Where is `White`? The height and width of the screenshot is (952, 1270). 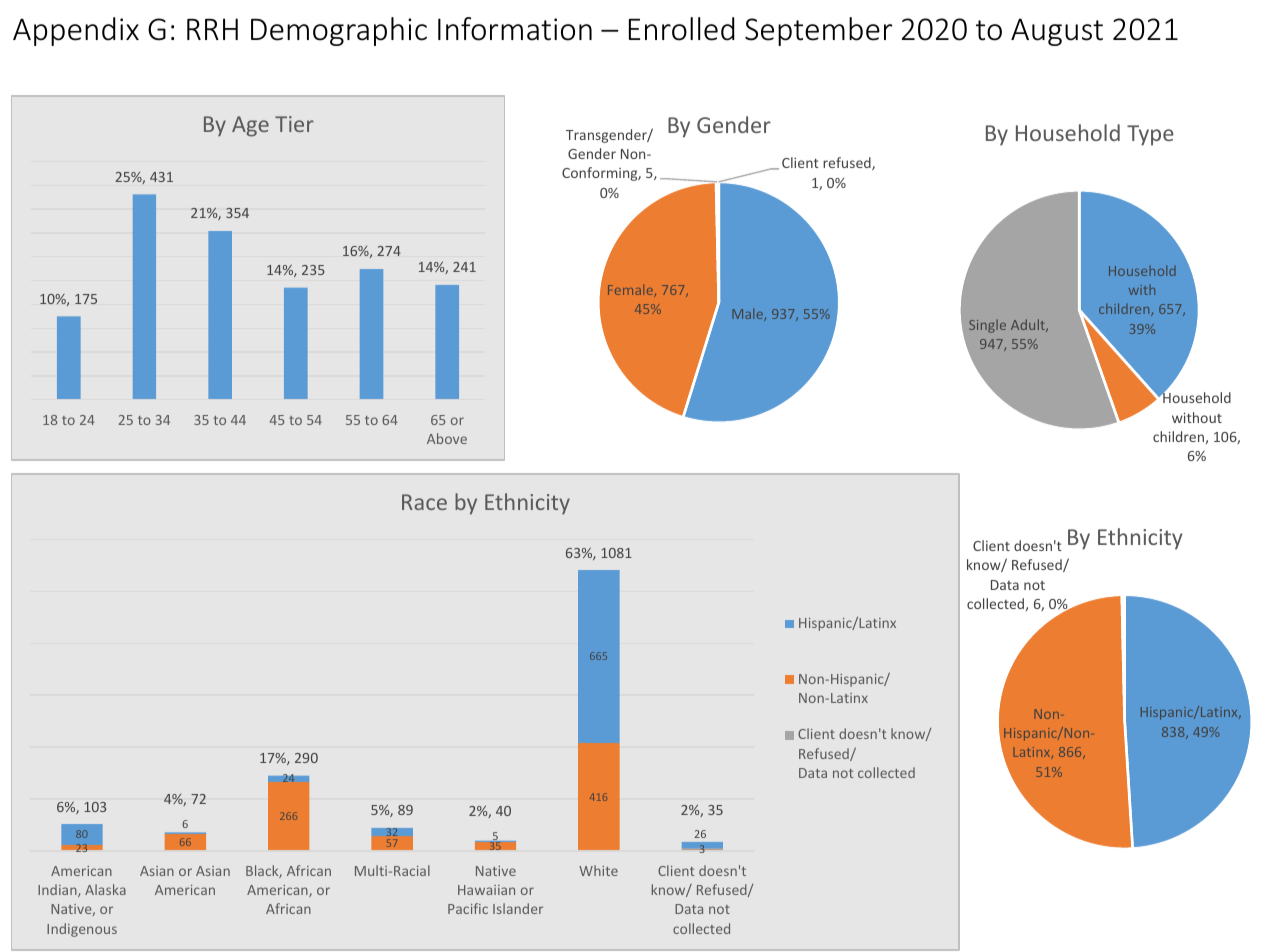
White is located at coordinates (598, 870).
